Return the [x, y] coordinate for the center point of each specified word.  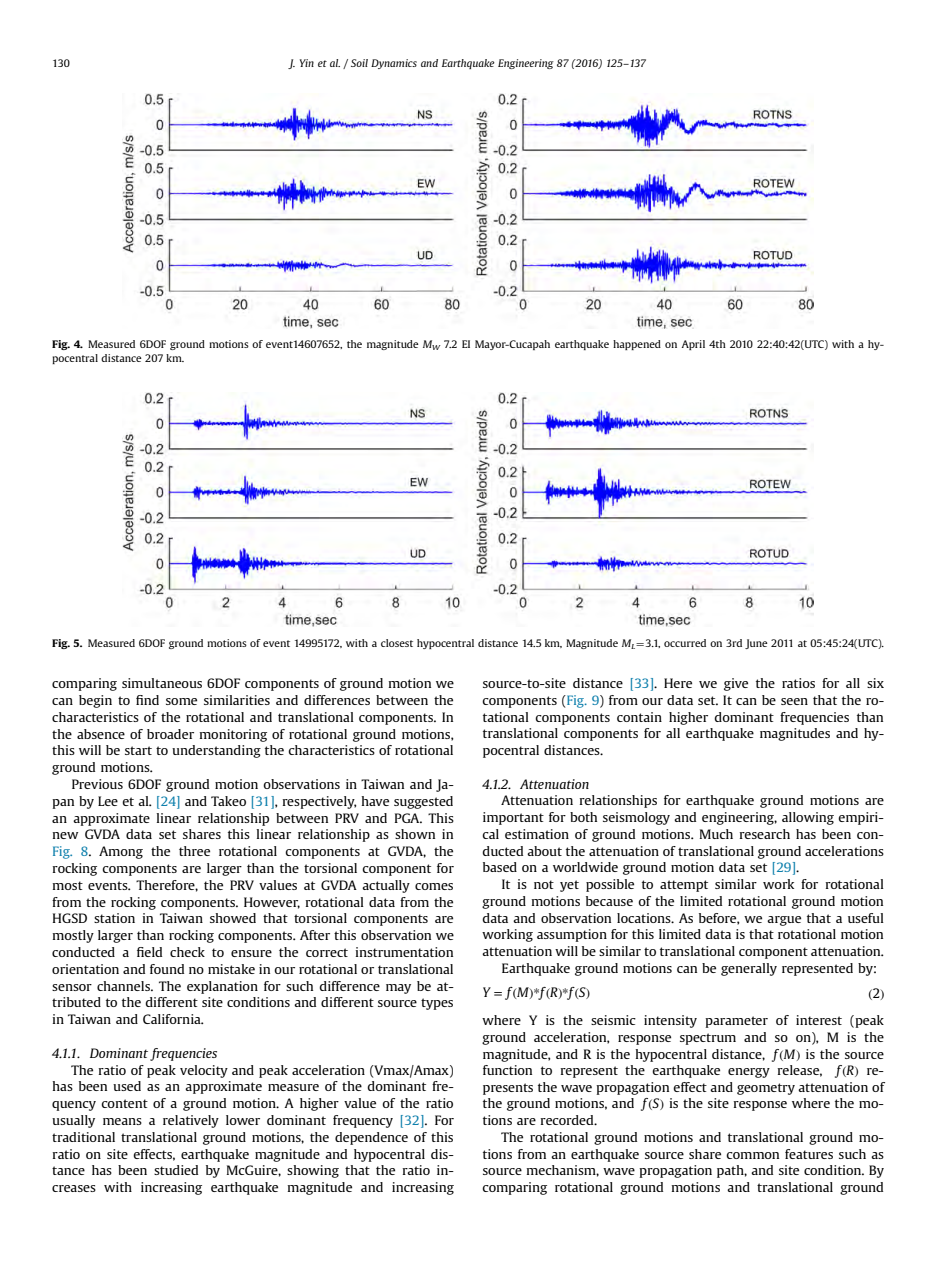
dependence [371, 1138]
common [752, 1155]
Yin [307, 63]
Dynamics [394, 64]
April [693, 345]
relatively [191, 1121]
